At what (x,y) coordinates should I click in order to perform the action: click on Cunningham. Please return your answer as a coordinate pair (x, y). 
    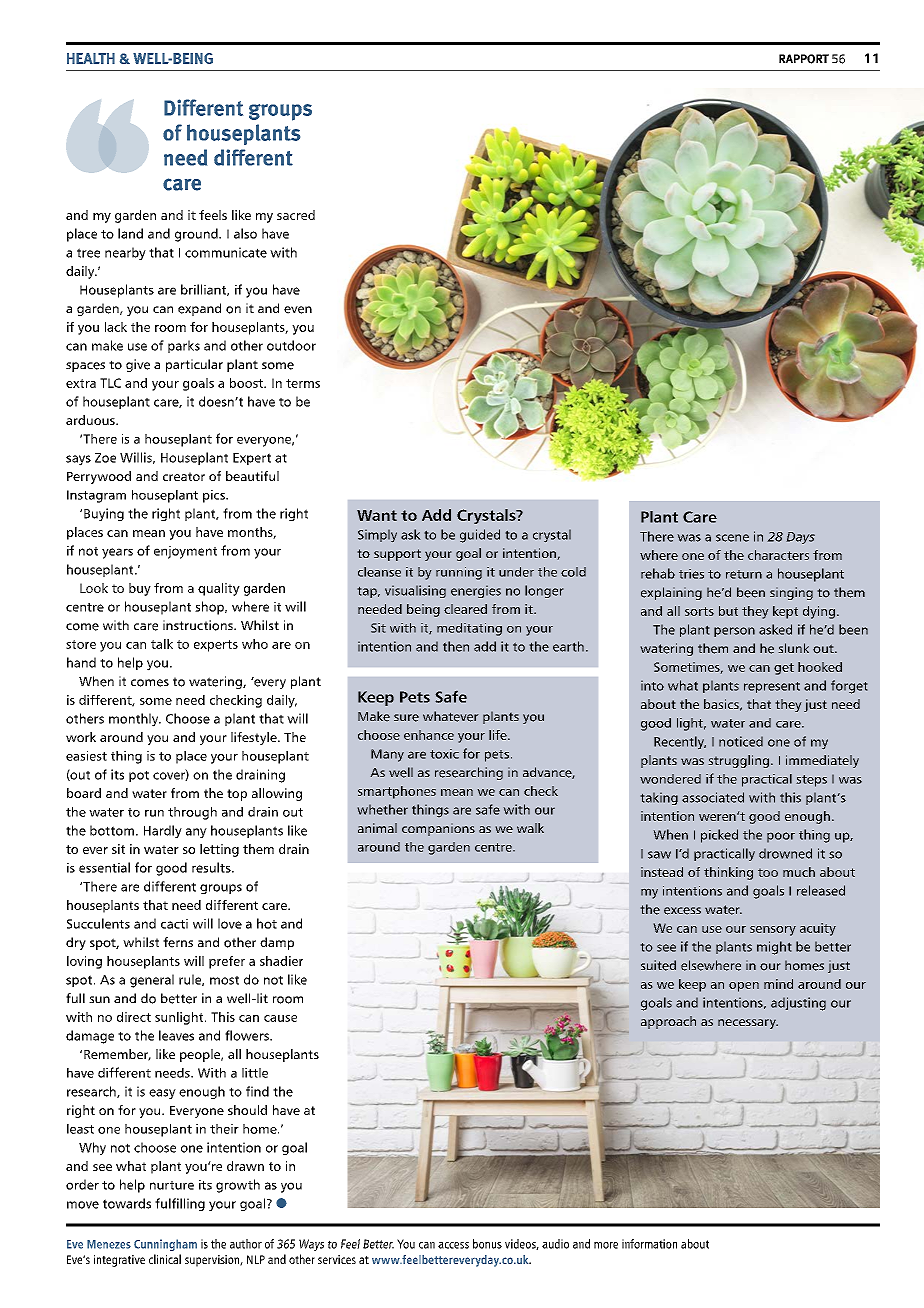
    Looking at the image, I should click on (165, 1245).
